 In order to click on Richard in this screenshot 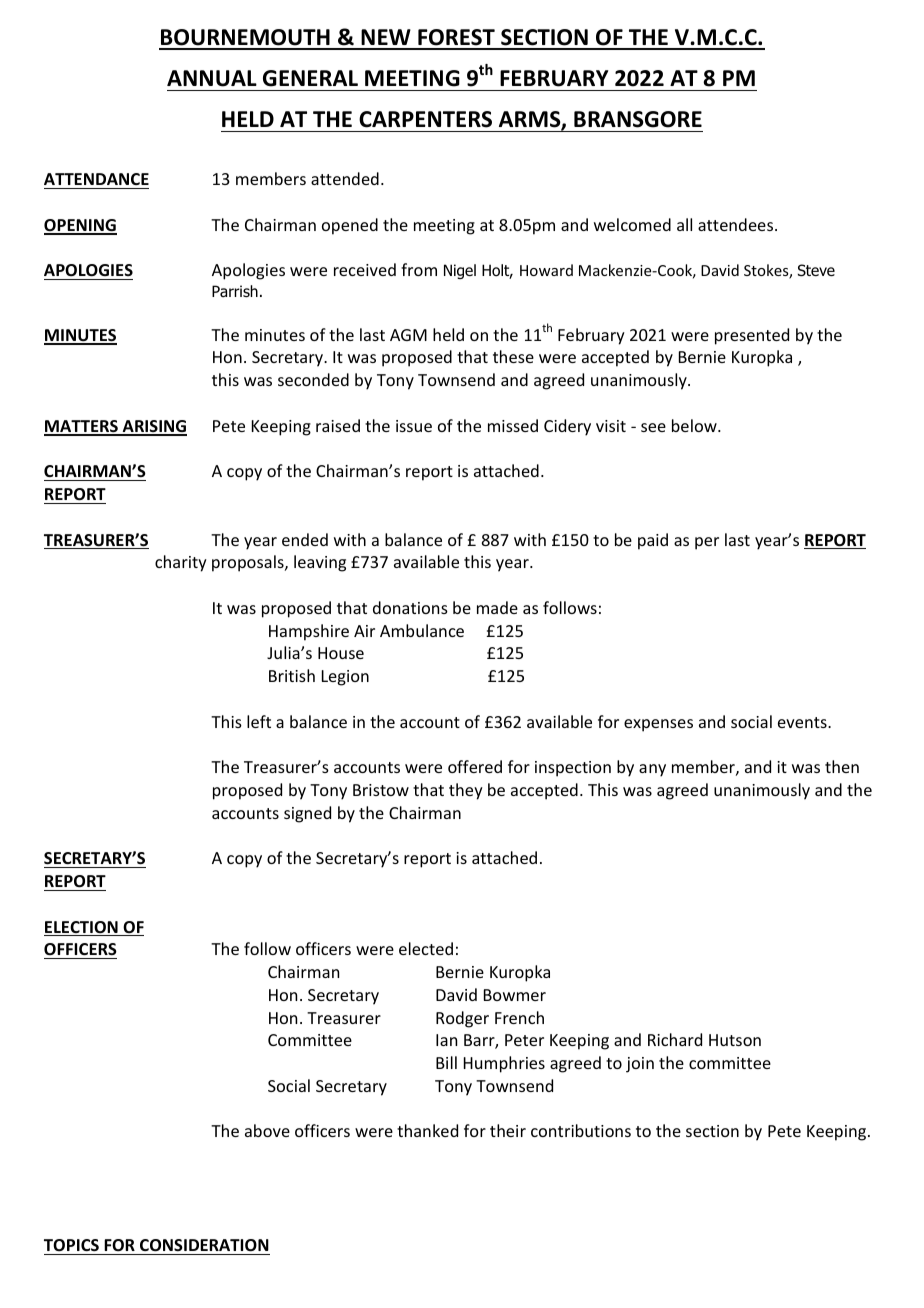, I will do `click(675, 1039)`.
